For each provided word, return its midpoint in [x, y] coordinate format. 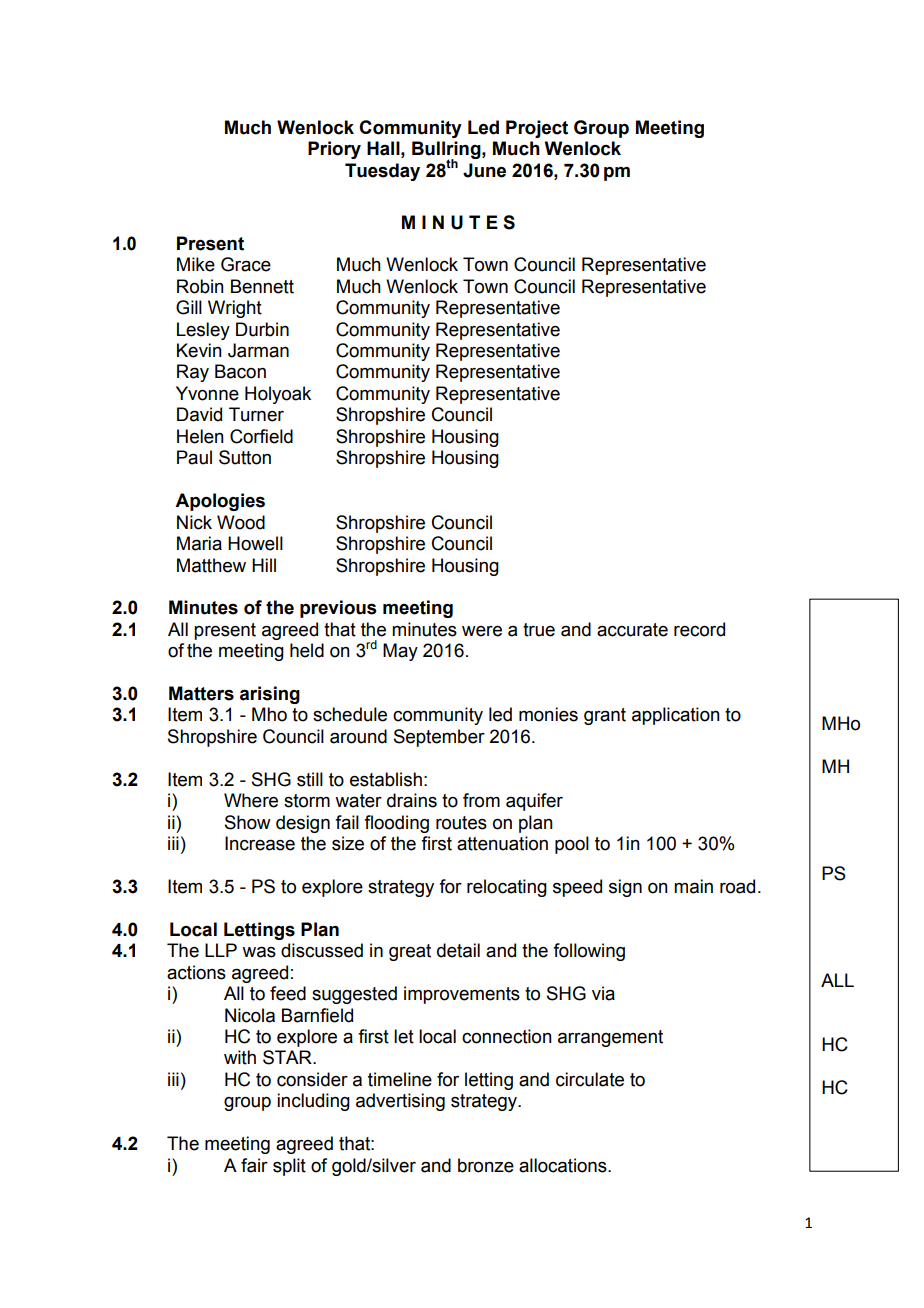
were [482, 631]
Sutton [245, 457]
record [699, 629]
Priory [334, 150]
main [693, 886]
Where [251, 800]
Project [537, 129]
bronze [486, 1165]
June [484, 170]
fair [254, 1165]
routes [461, 823]
